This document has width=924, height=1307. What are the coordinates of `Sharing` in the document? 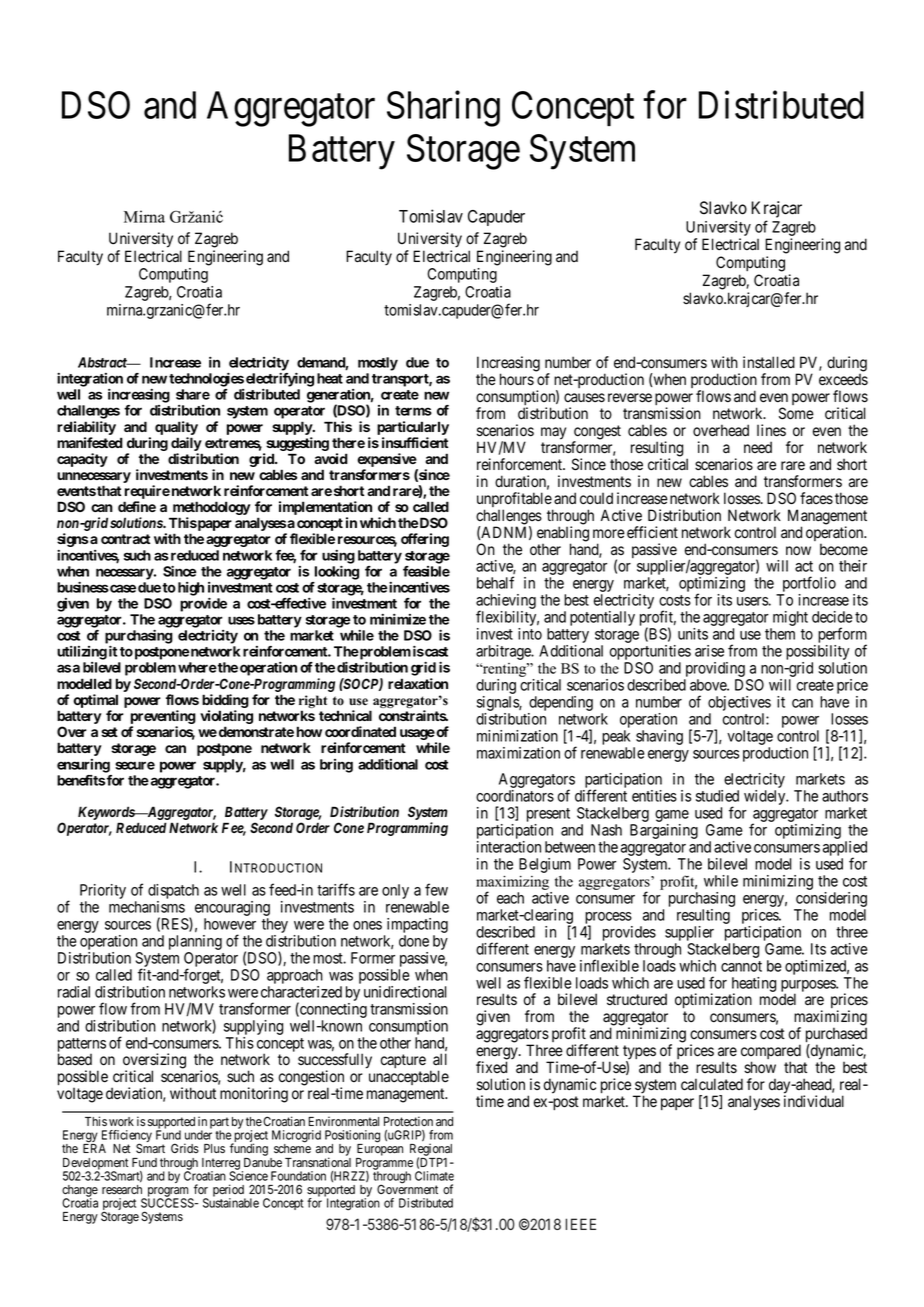 It's located at (443, 109).
